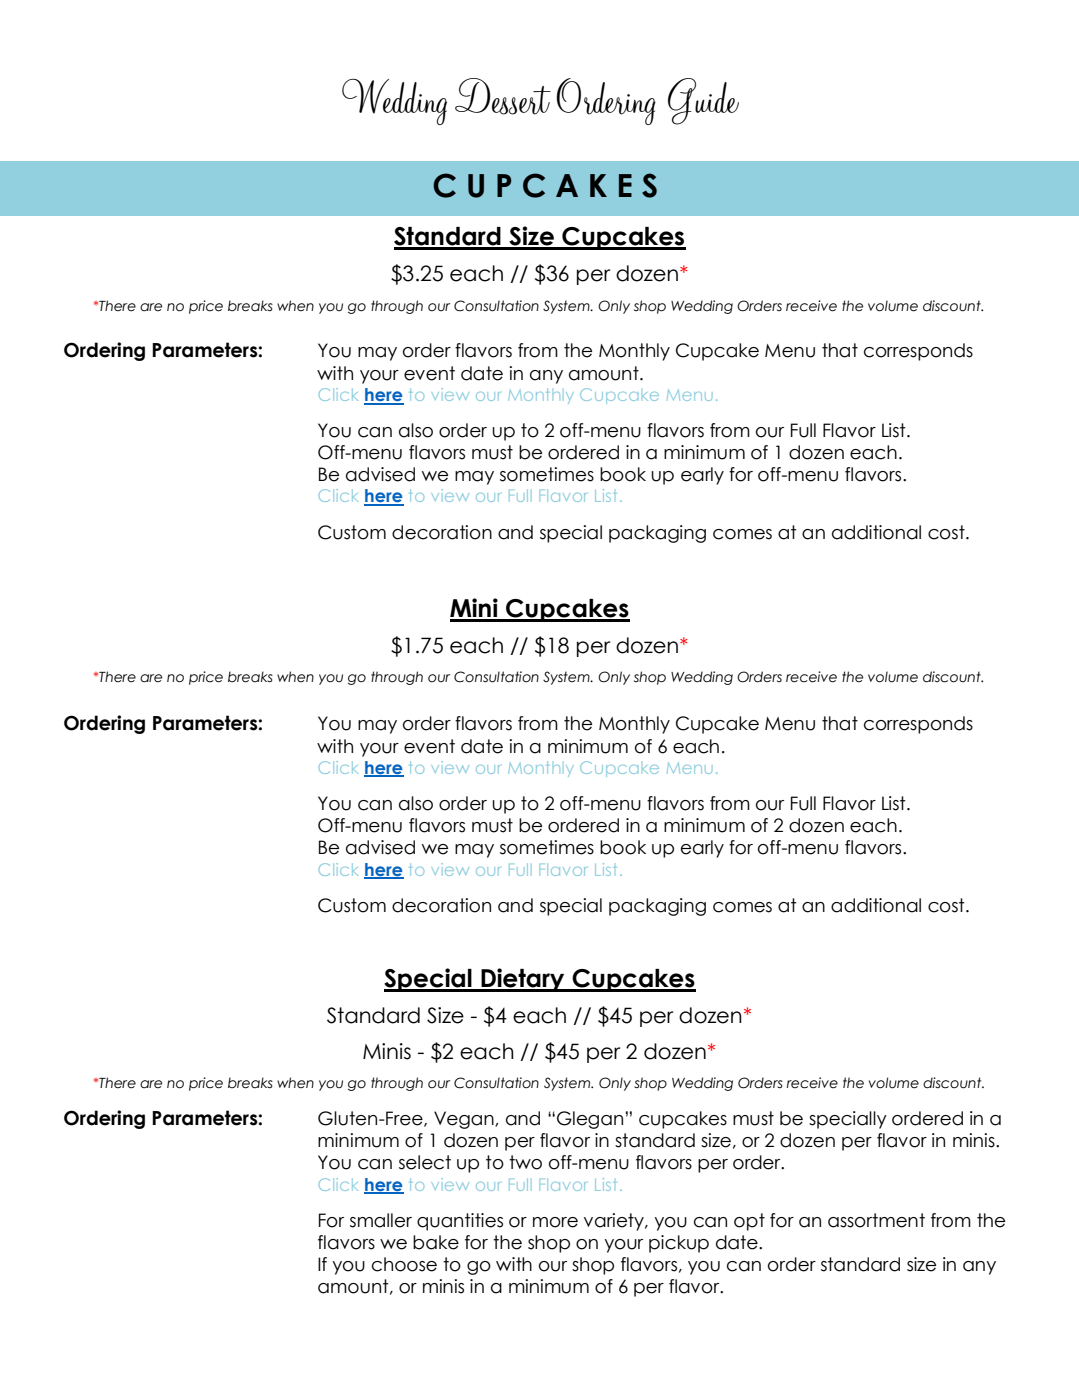  I want to click on smaller, so click(381, 1220).
